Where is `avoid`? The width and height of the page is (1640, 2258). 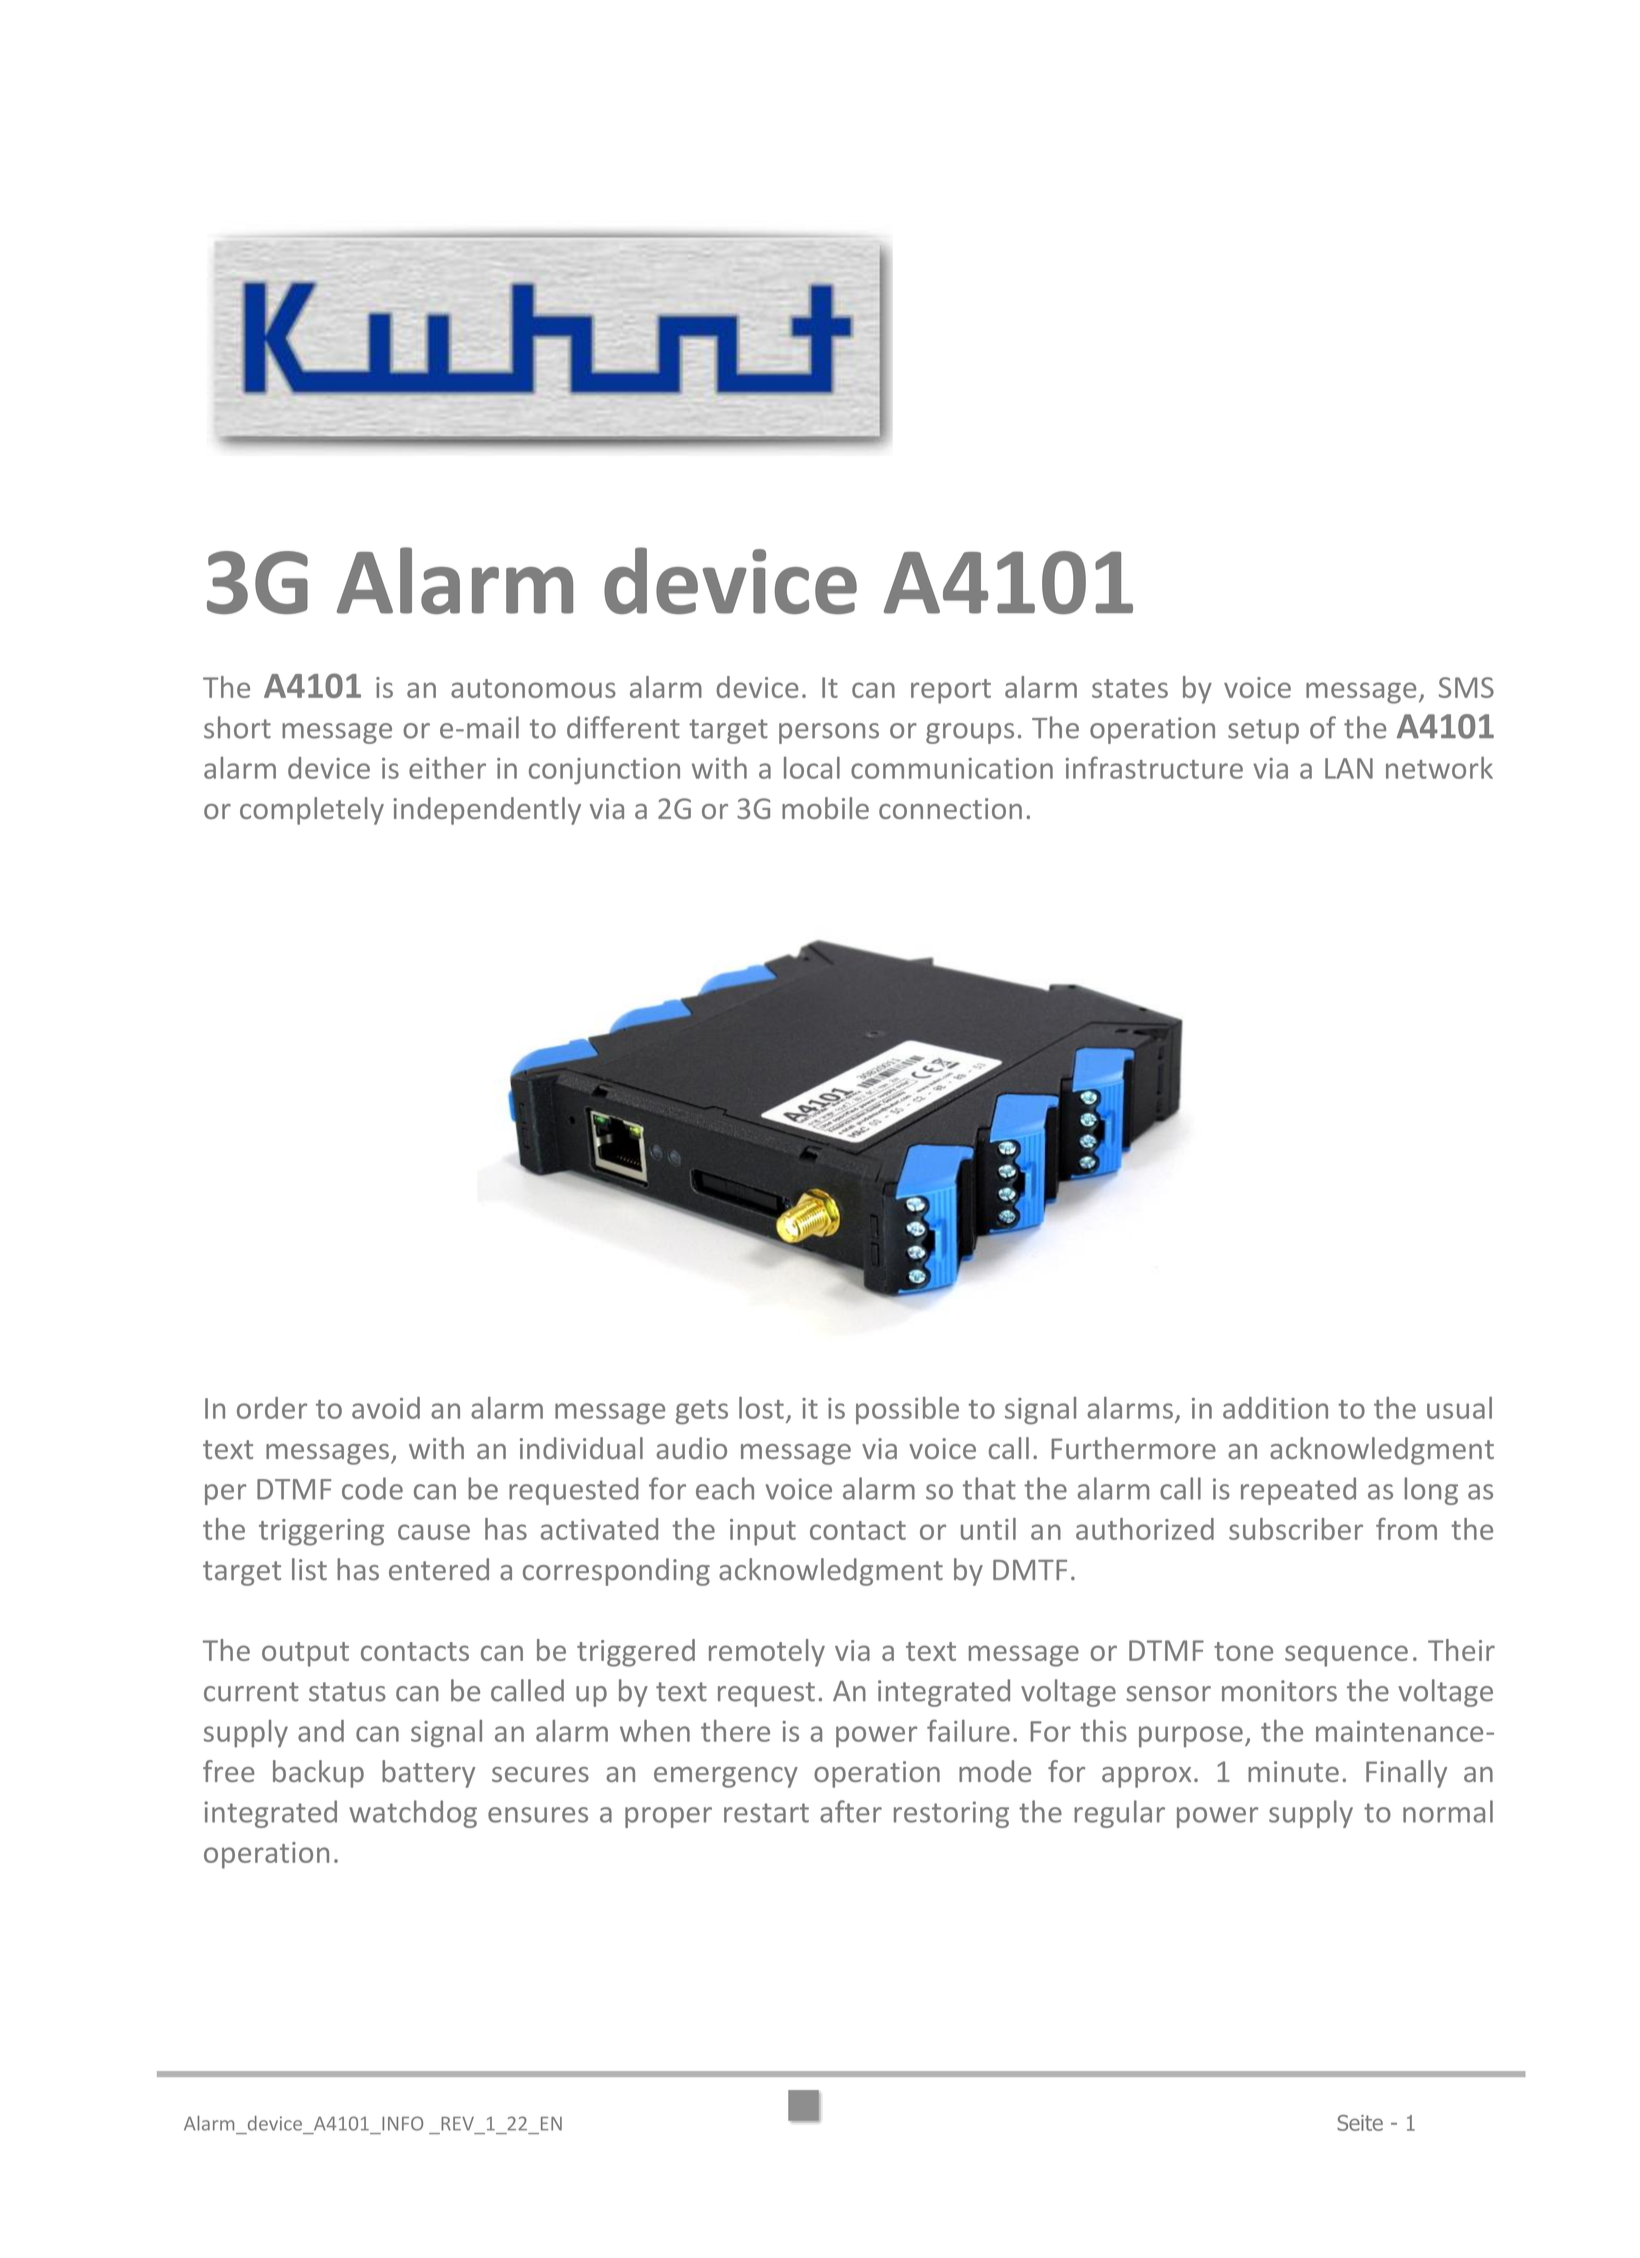 avoid is located at coordinates (386, 1408).
